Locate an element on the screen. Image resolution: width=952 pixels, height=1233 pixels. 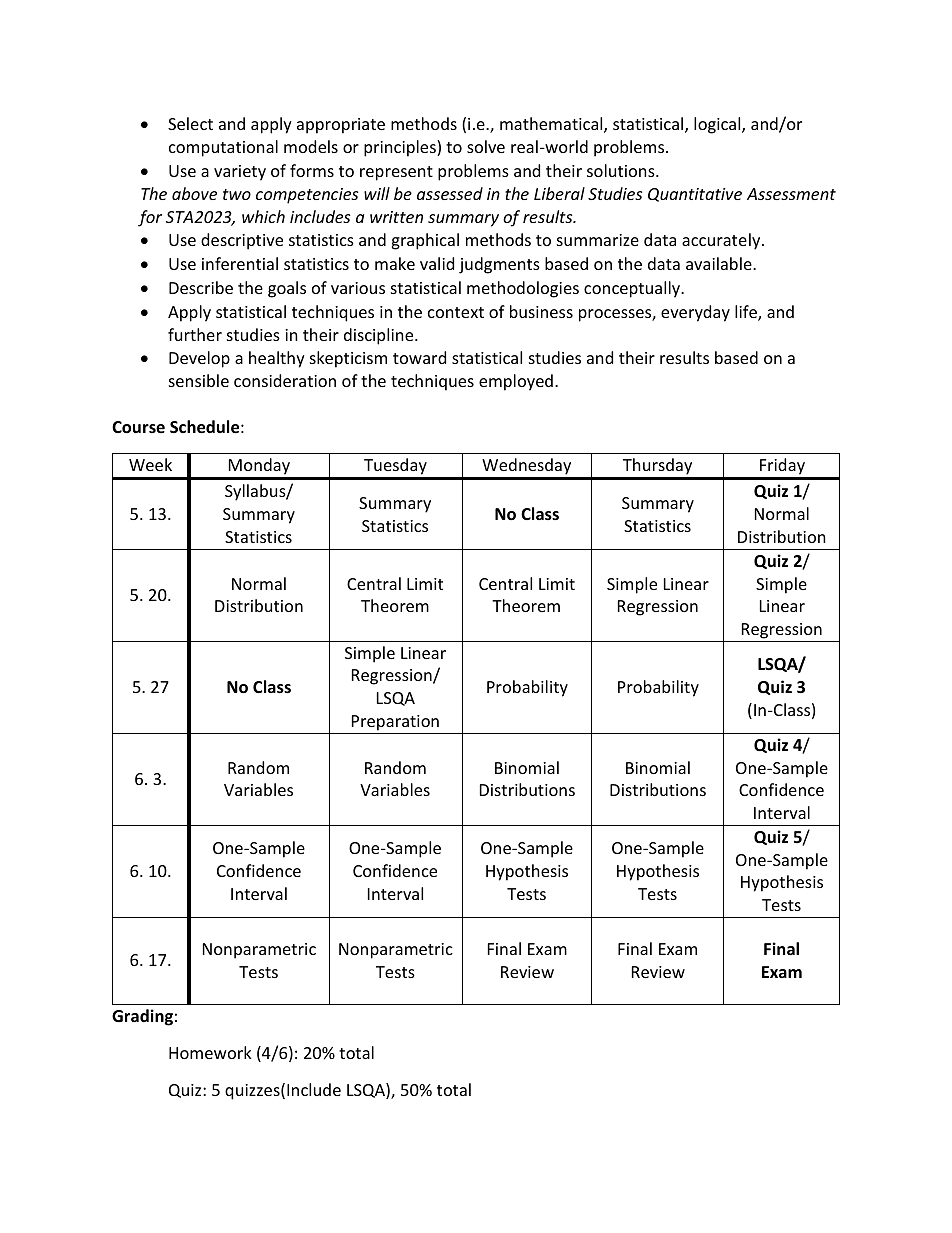
solve is located at coordinates (486, 146).
